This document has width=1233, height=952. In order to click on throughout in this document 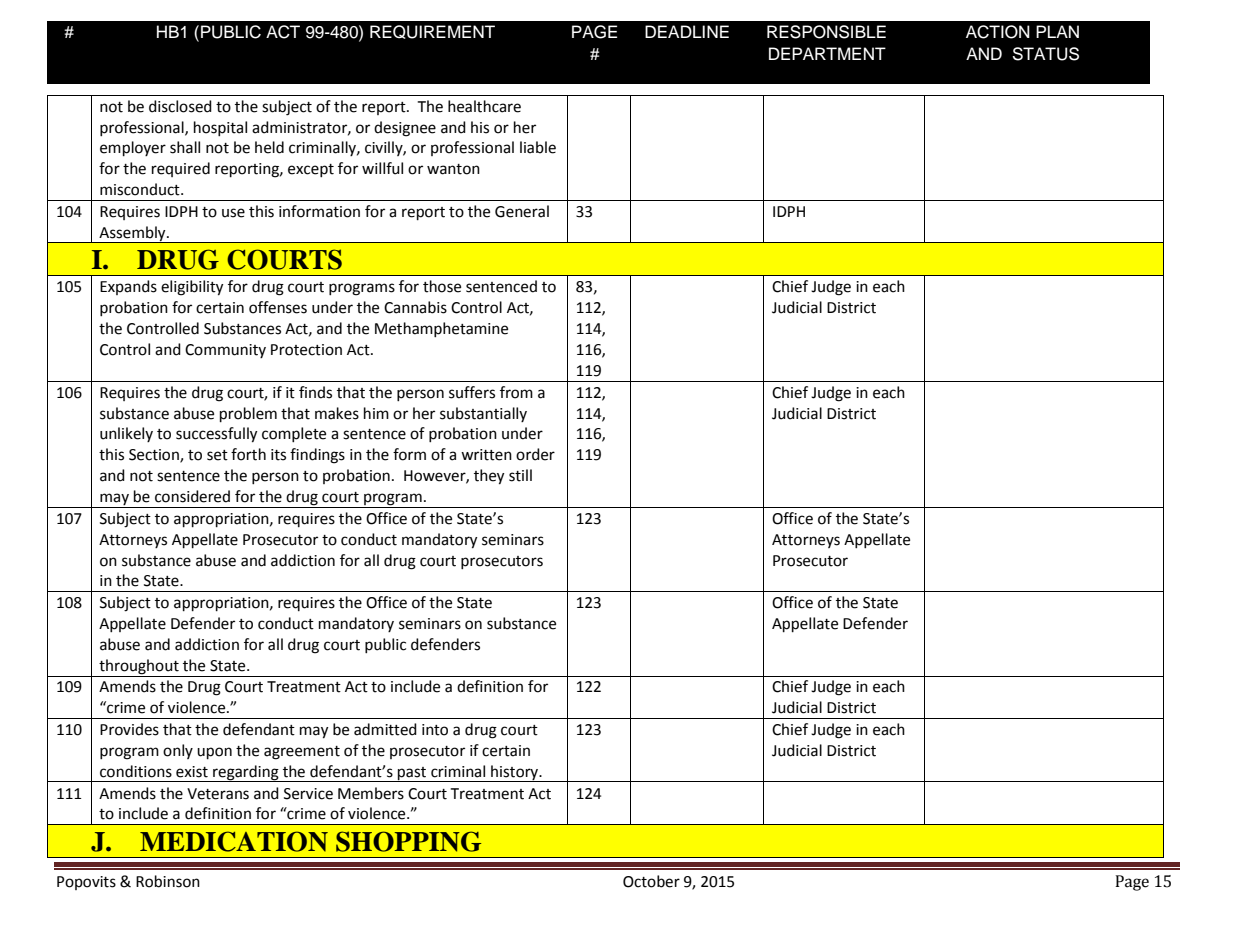, I will do `click(139, 667)`.
